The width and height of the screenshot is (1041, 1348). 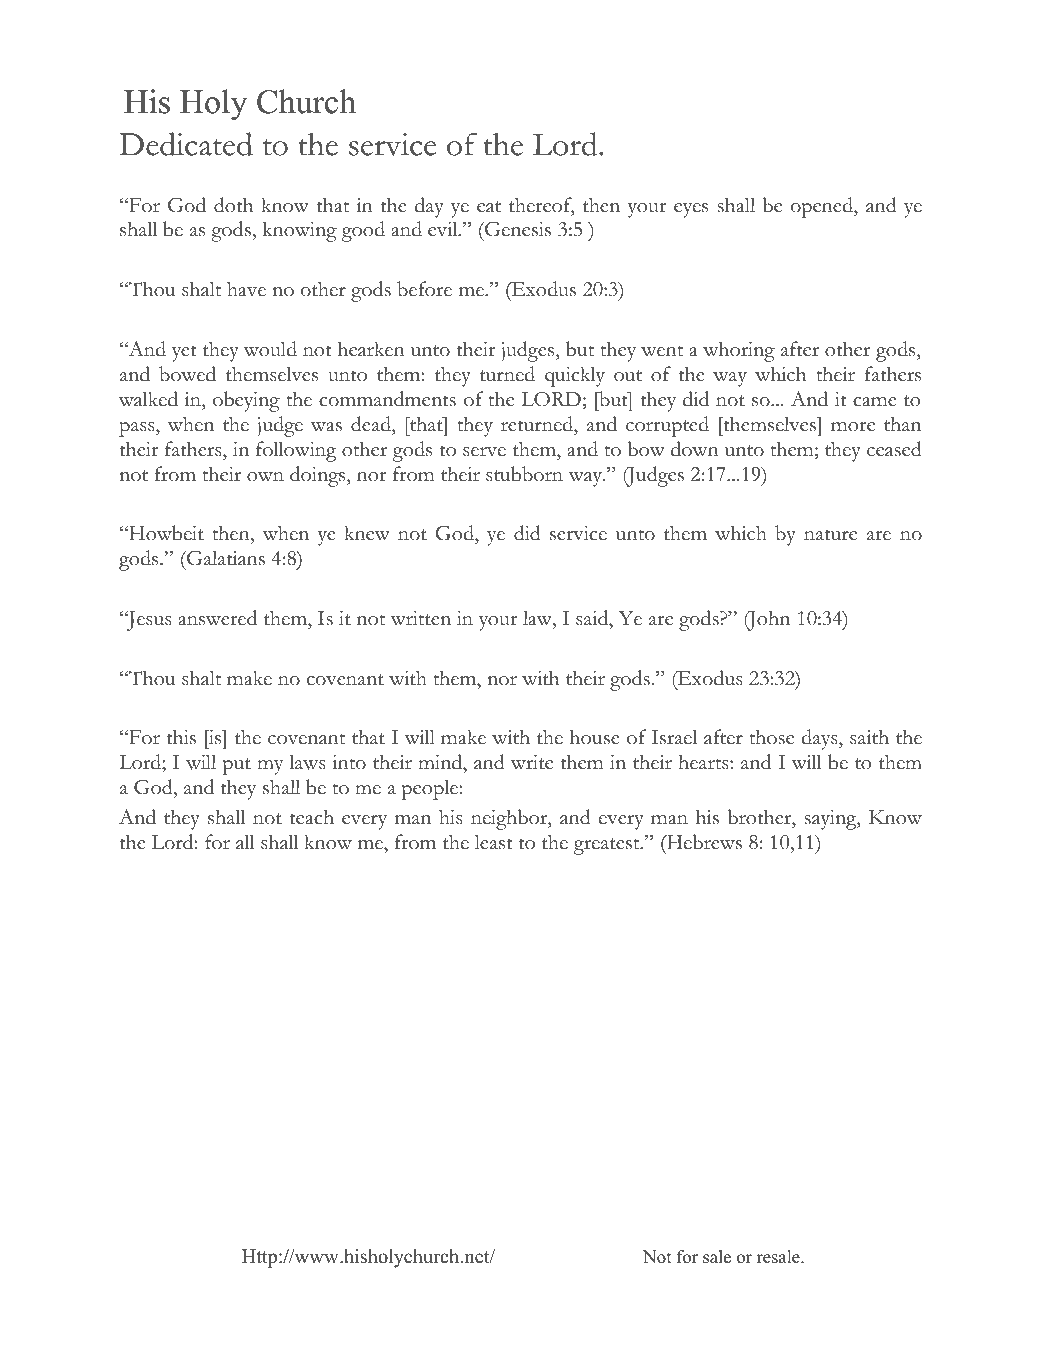 I want to click on doings, so click(x=319, y=476).
